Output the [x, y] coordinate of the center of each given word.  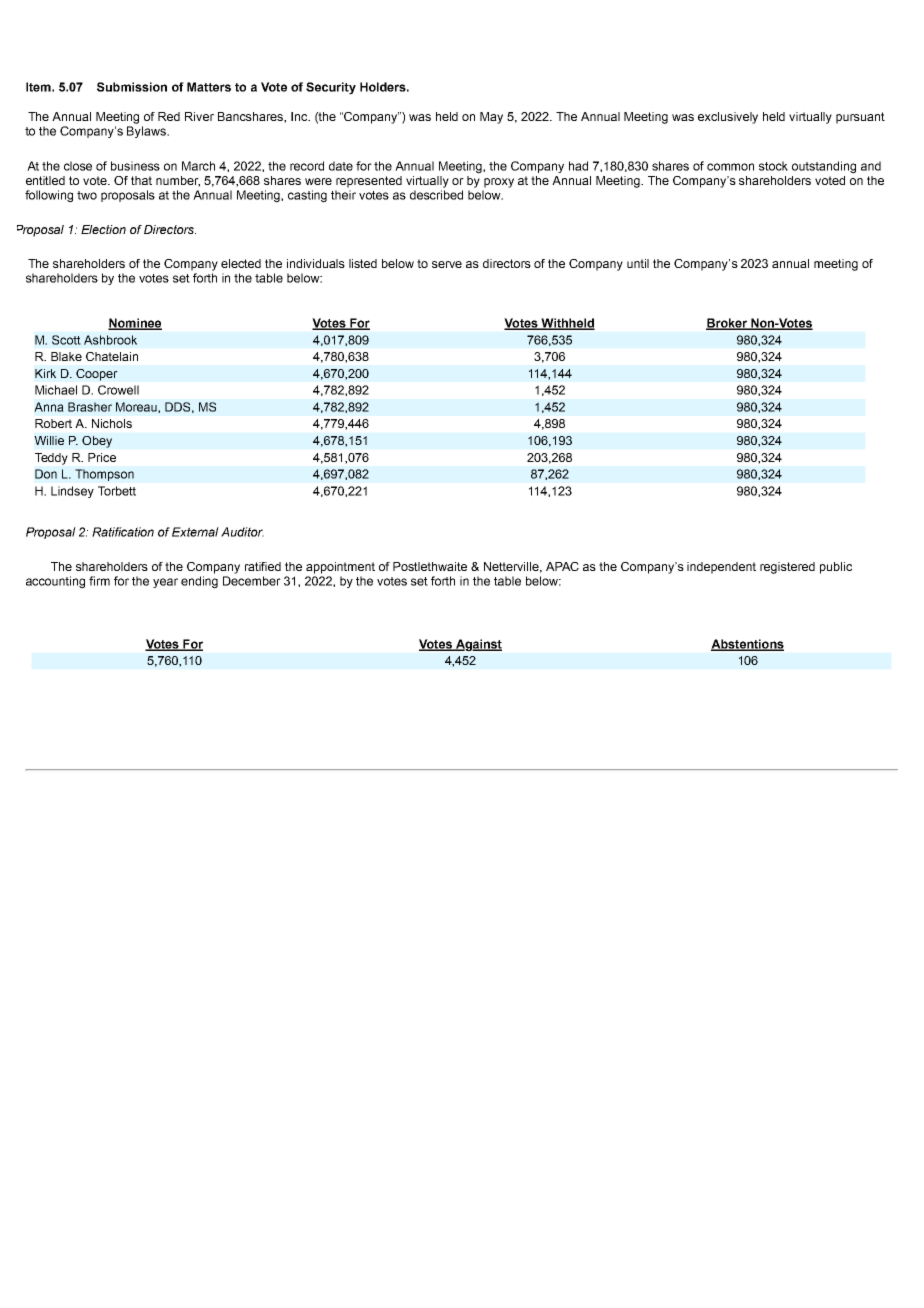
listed [363, 263]
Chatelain [112, 356]
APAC [562, 566]
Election [103, 229]
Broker [727, 324]
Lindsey [72, 492]
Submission [132, 87]
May [491, 118]
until [638, 263]
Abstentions [747, 645]
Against [477, 645]
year [165, 583]
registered [787, 568]
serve [447, 264]
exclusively [728, 118]
